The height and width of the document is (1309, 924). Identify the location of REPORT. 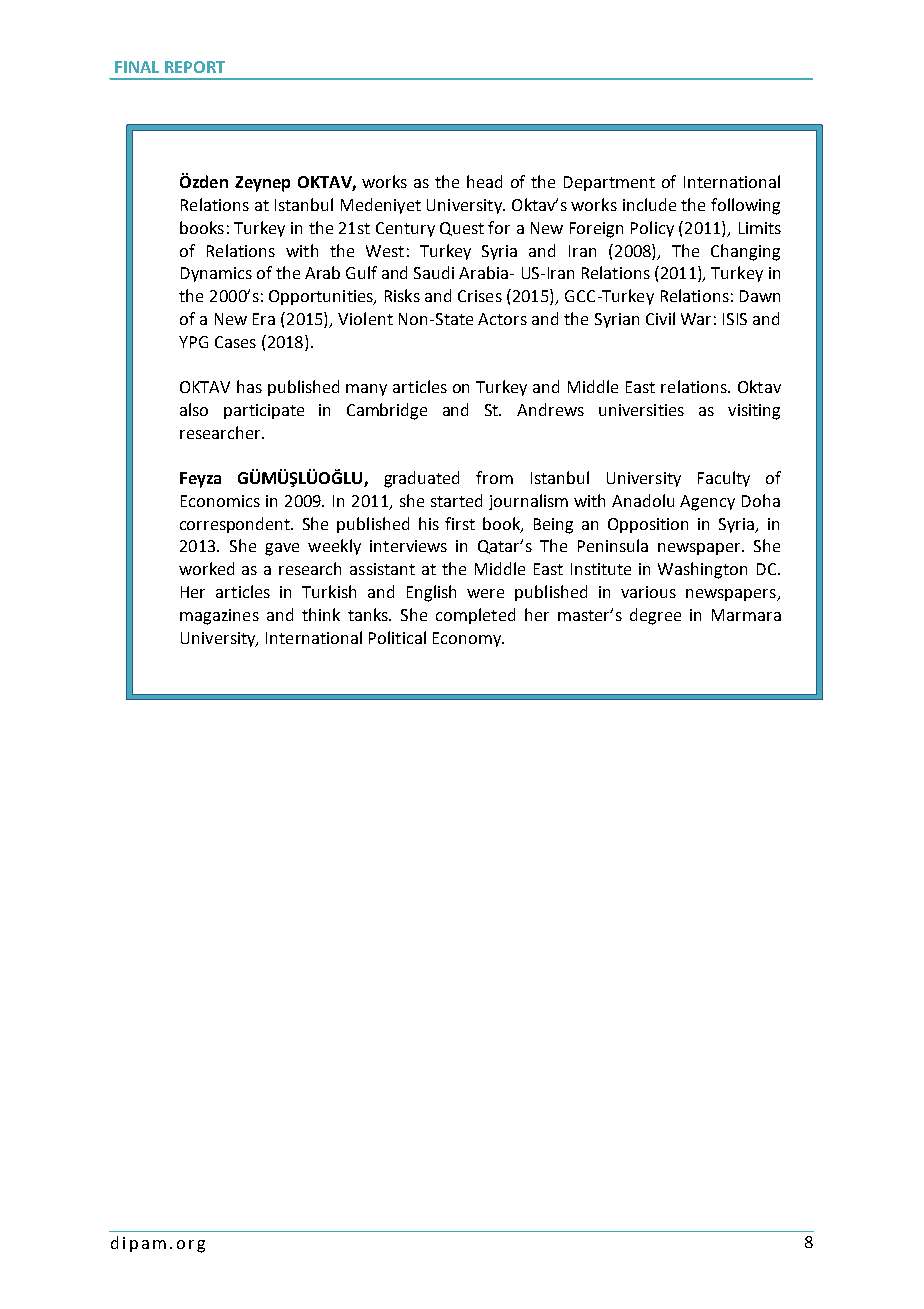
(195, 67).
